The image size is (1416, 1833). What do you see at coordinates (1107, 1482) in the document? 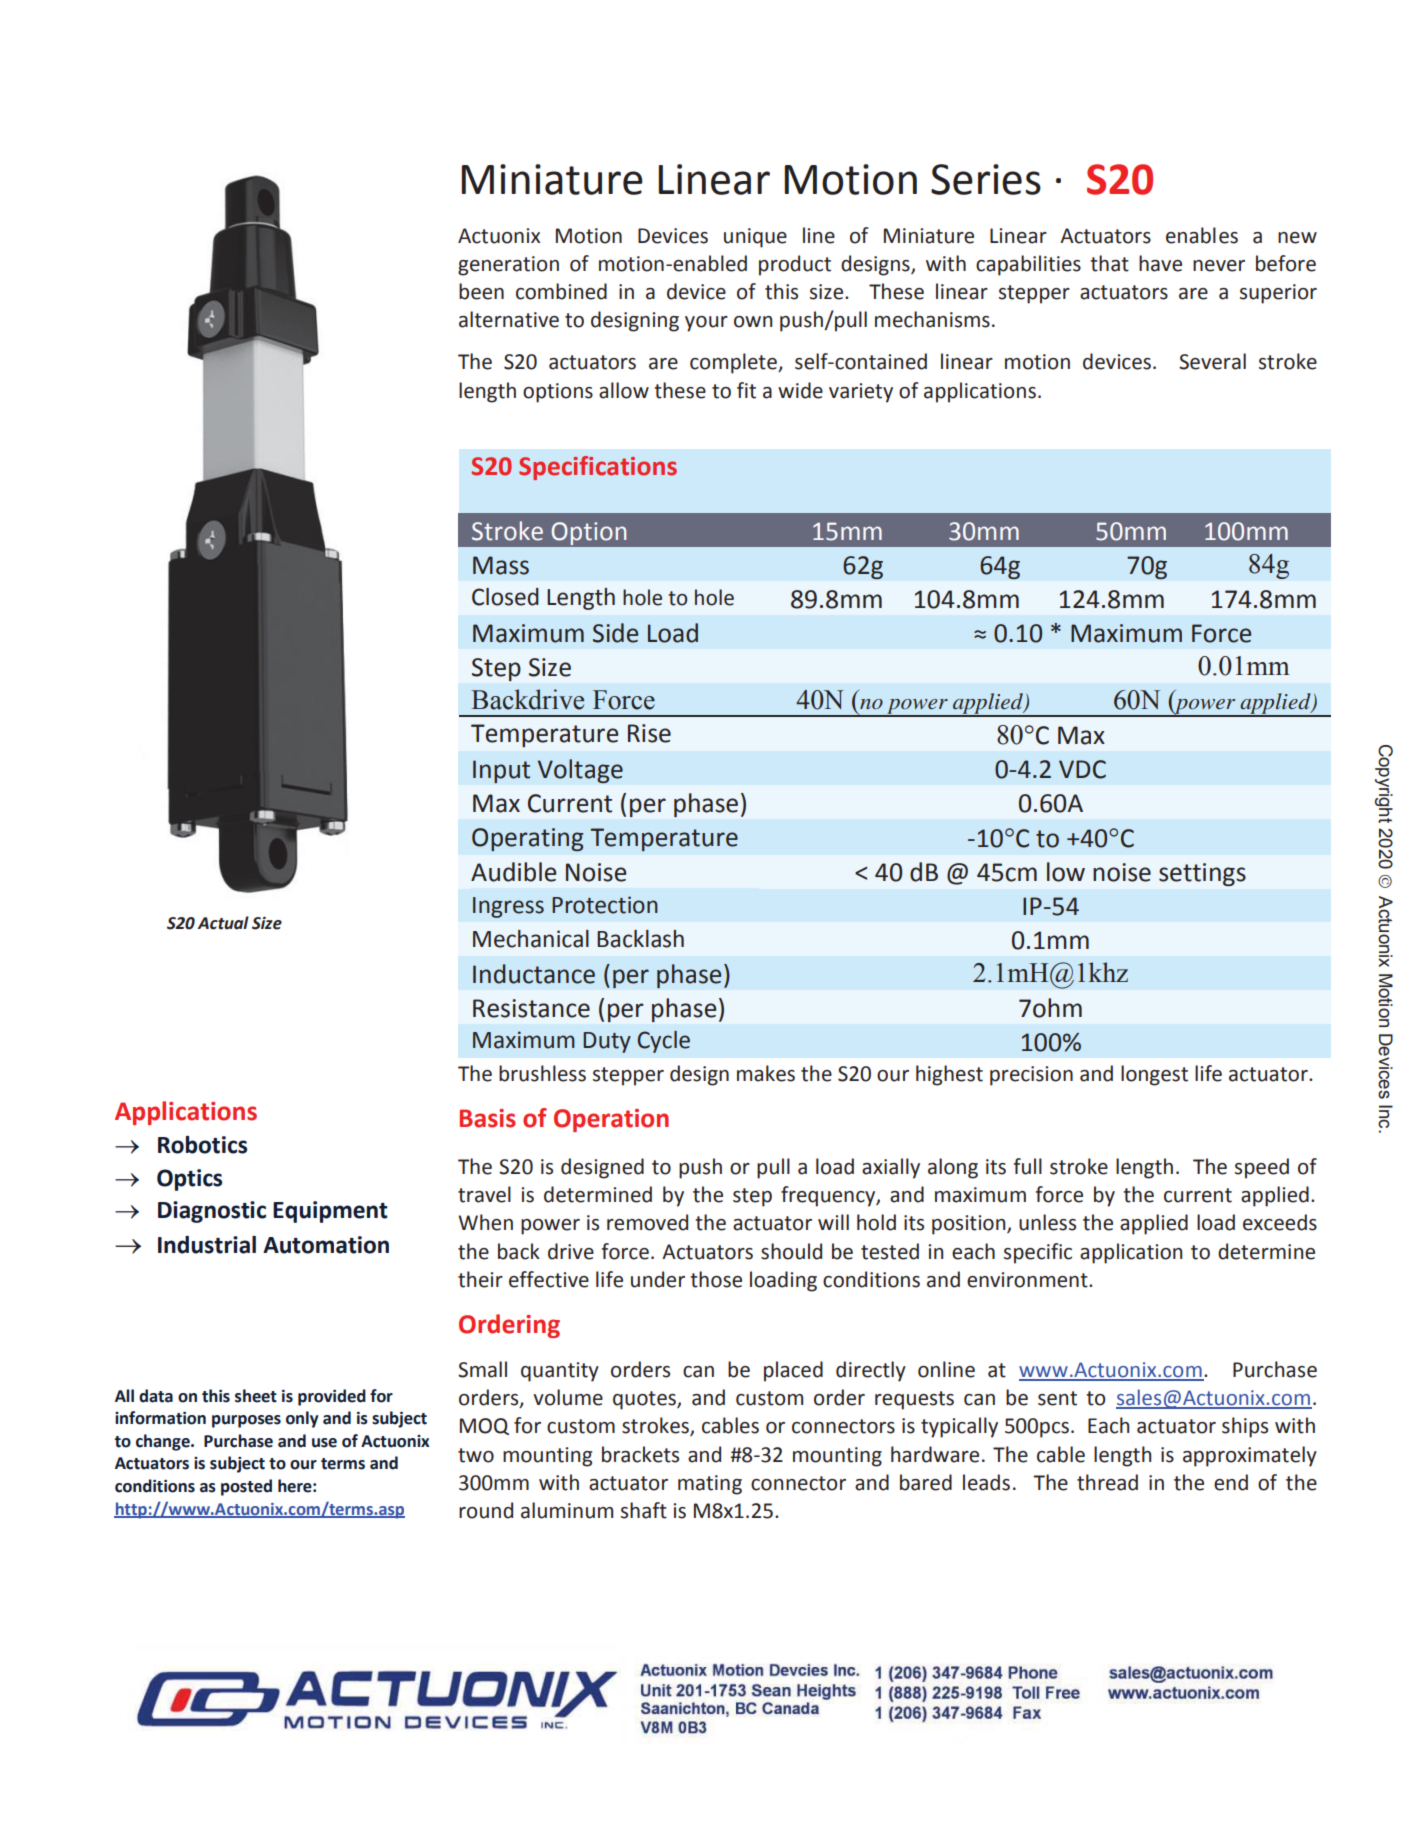
I see `thread` at bounding box center [1107, 1482].
